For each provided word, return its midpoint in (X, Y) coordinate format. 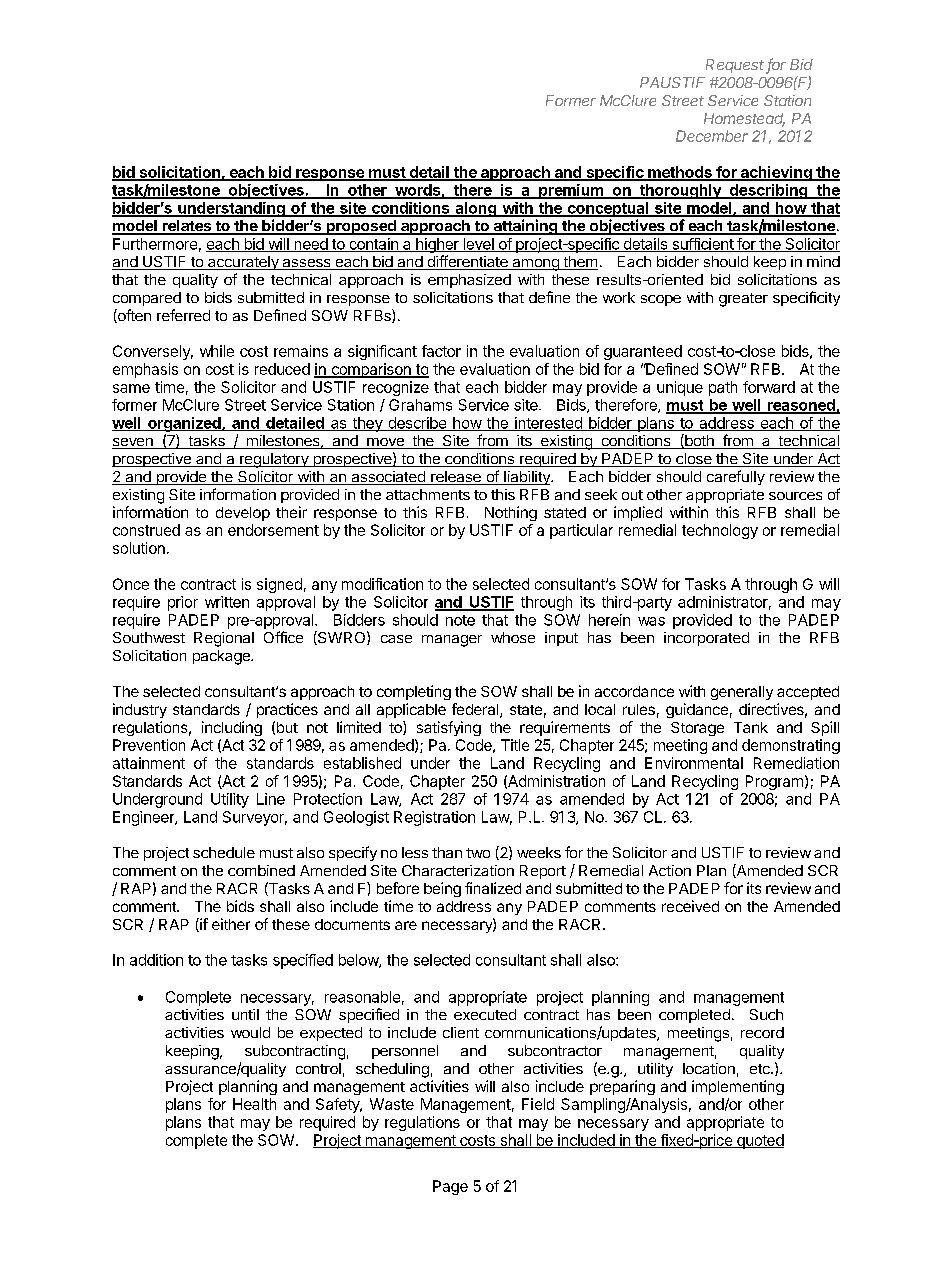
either (231, 924)
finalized (493, 888)
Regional (224, 639)
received (690, 906)
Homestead (744, 120)
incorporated (706, 639)
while (217, 351)
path (723, 388)
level (478, 245)
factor (441, 351)
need (311, 245)
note (460, 620)
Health (254, 1104)
